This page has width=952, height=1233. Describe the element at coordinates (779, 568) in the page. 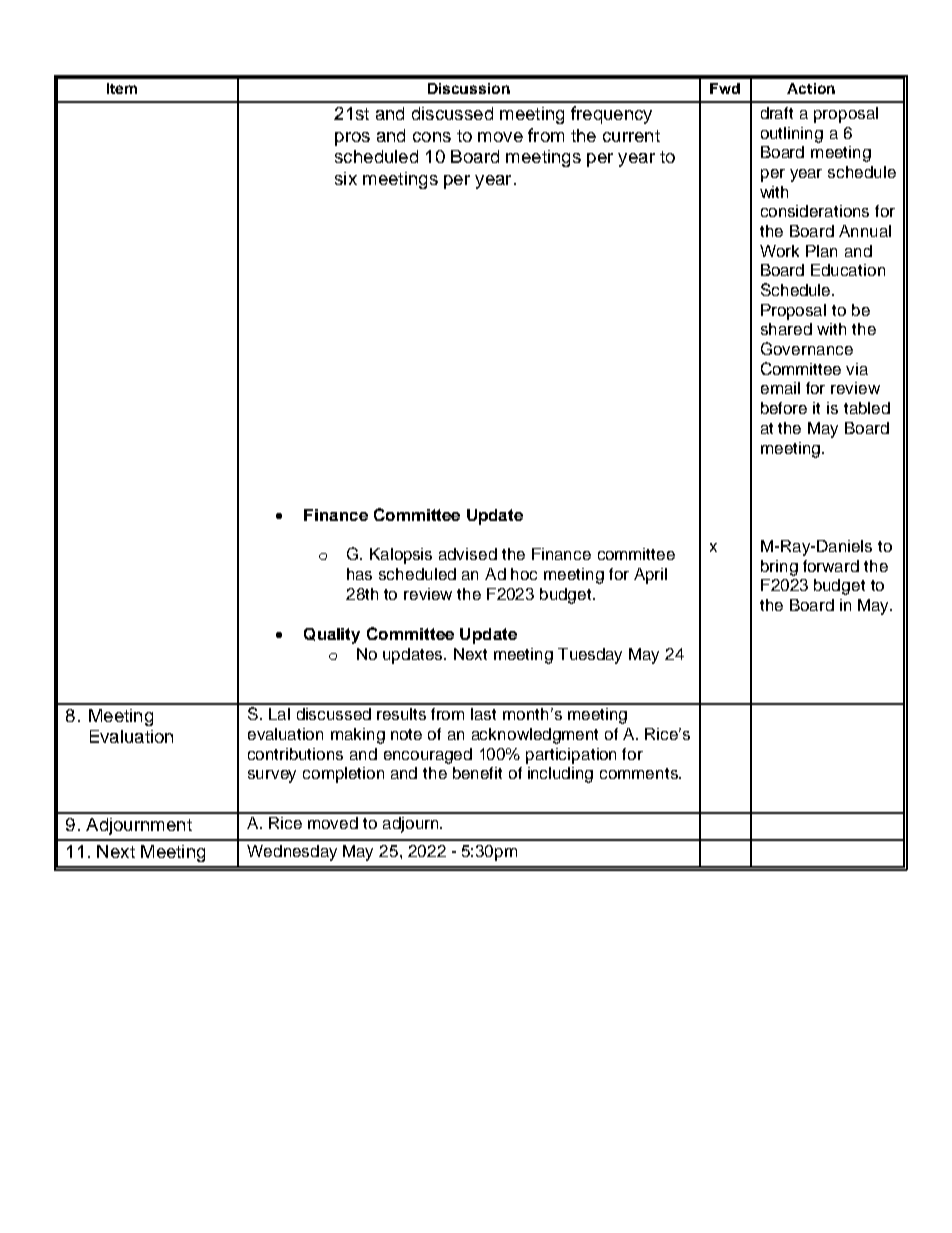

I see `bring` at that location.
